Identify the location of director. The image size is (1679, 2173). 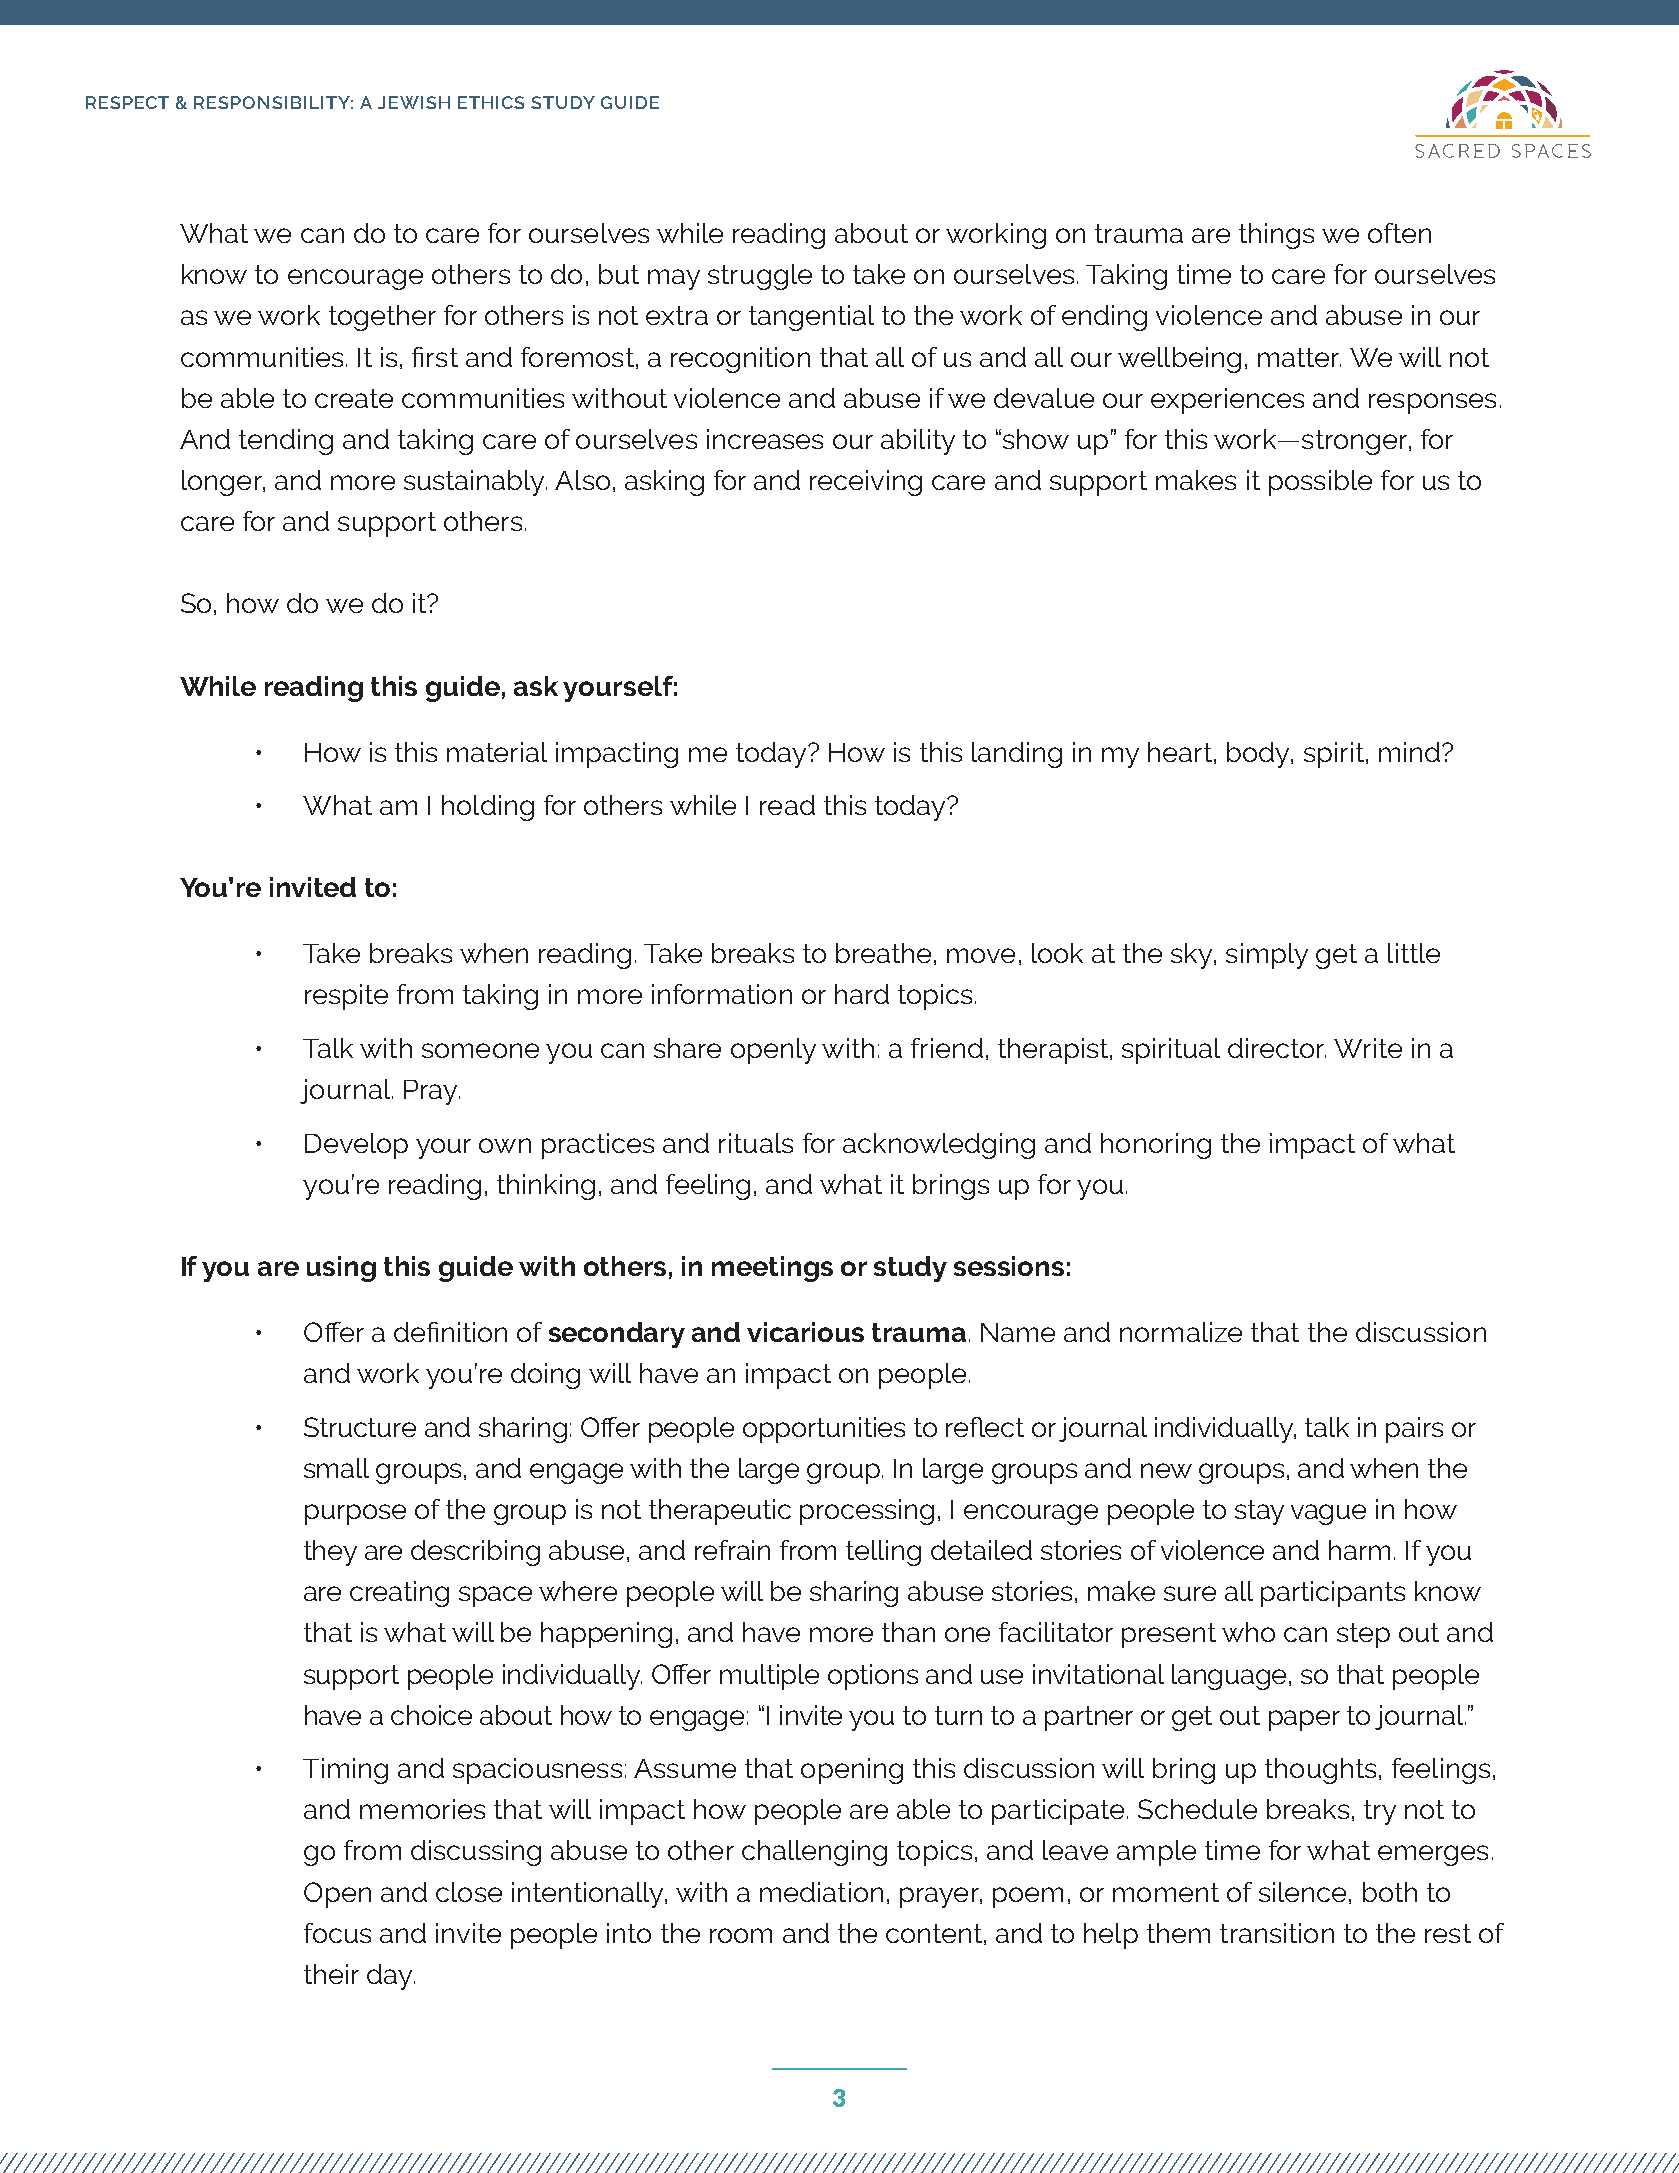
(1277, 1048).
